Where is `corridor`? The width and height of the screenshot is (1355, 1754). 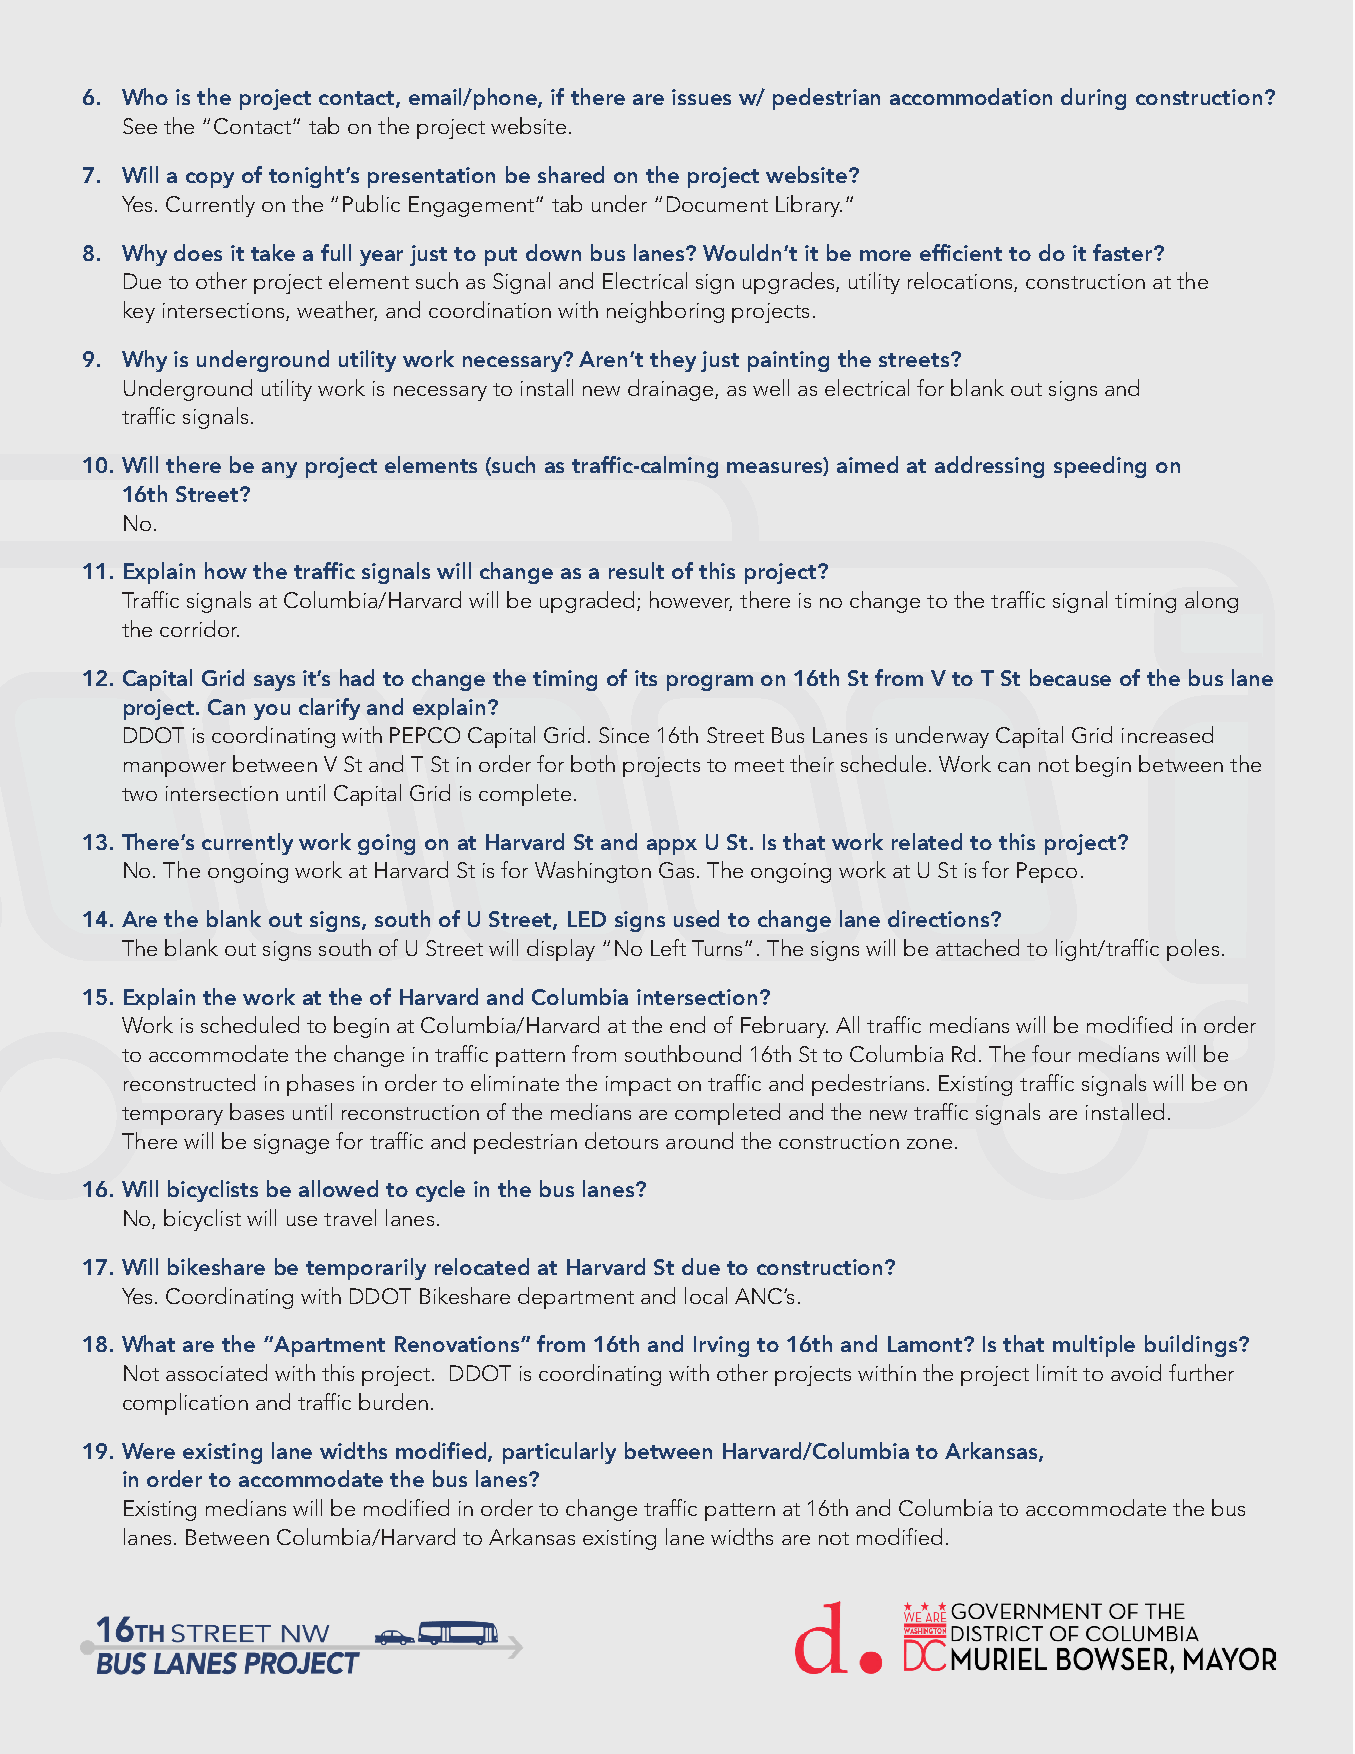
corridor is located at coordinates (199, 628).
